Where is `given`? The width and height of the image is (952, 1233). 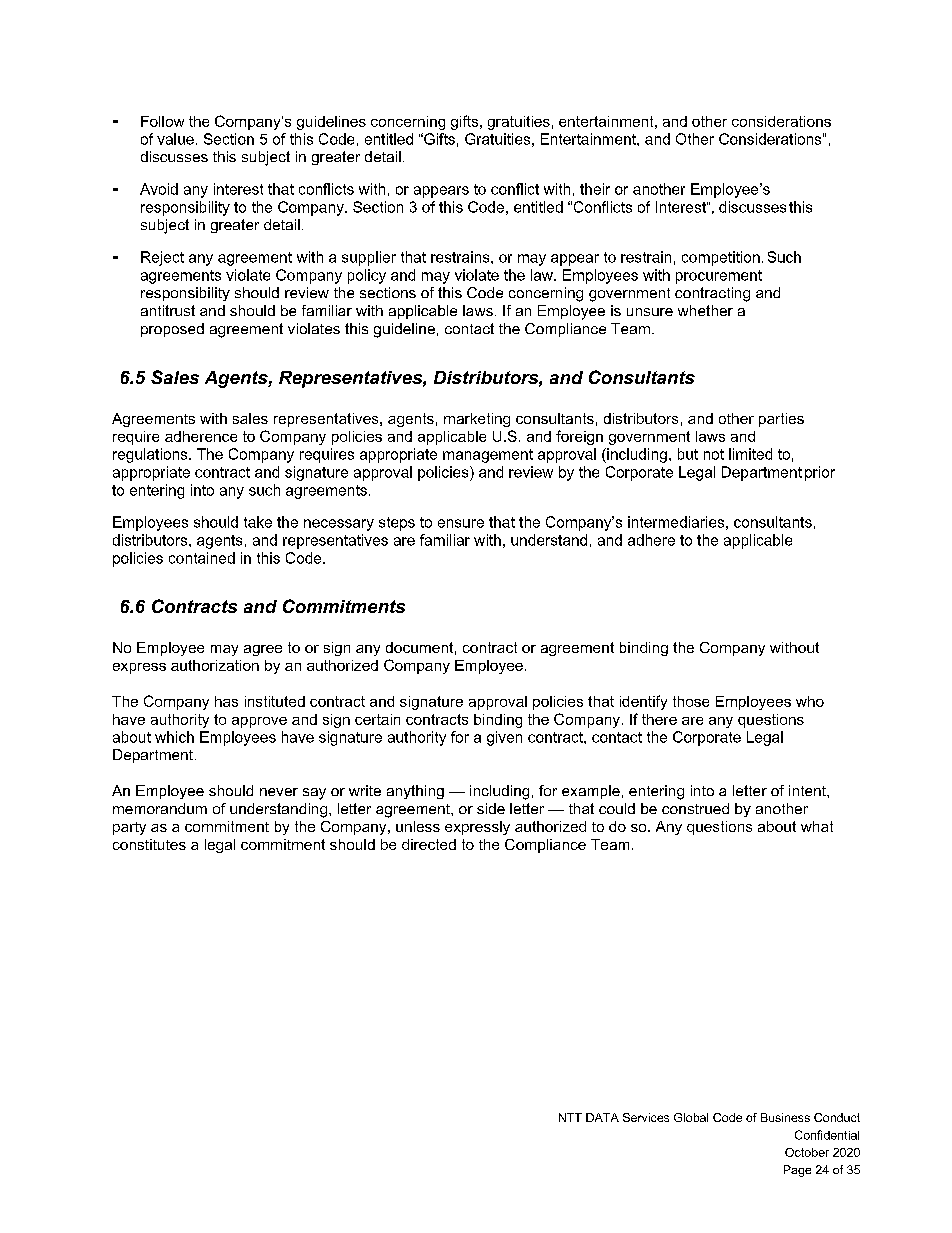
given is located at coordinates (504, 738).
